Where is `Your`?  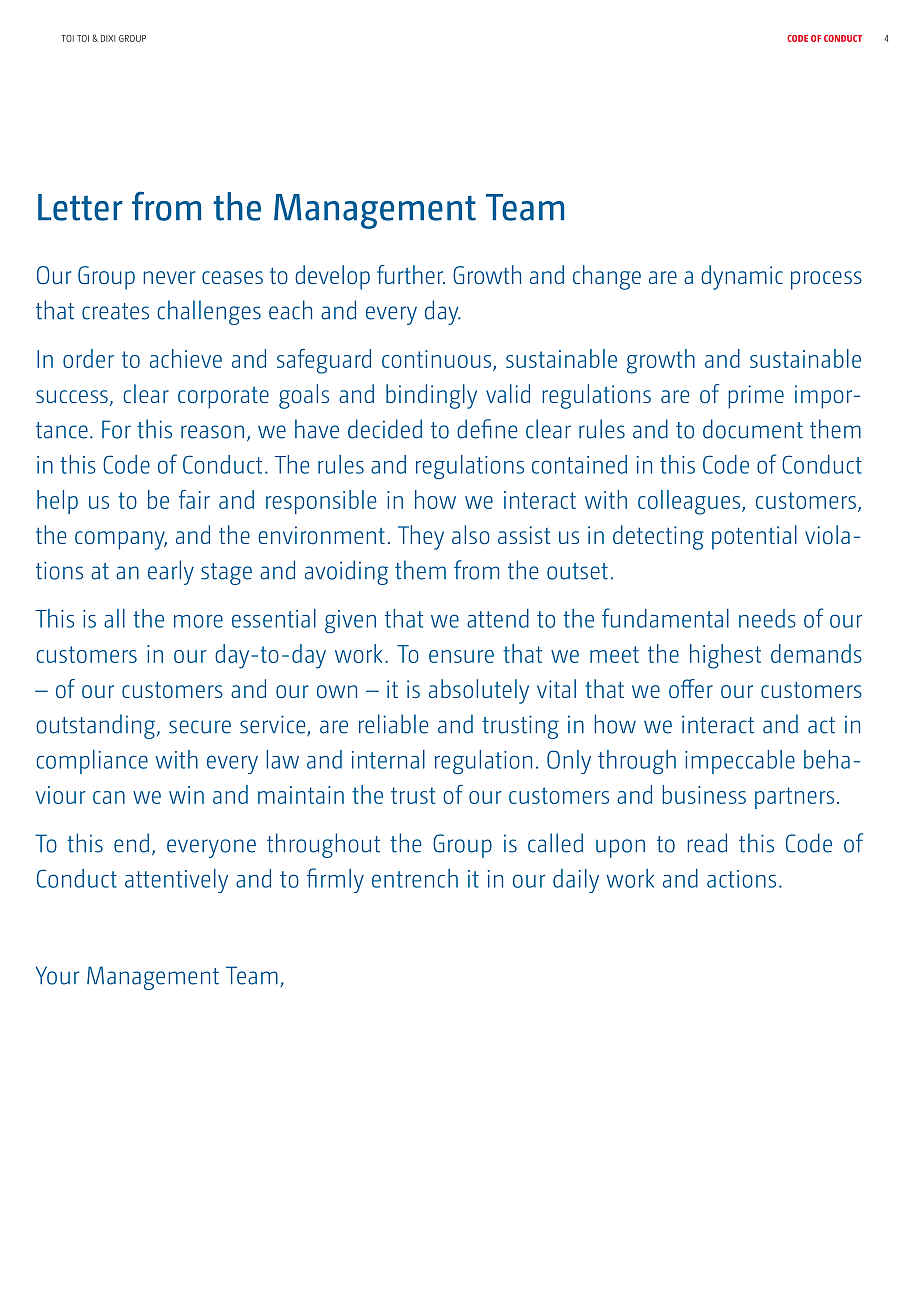
Your is located at coordinates (57, 975).
